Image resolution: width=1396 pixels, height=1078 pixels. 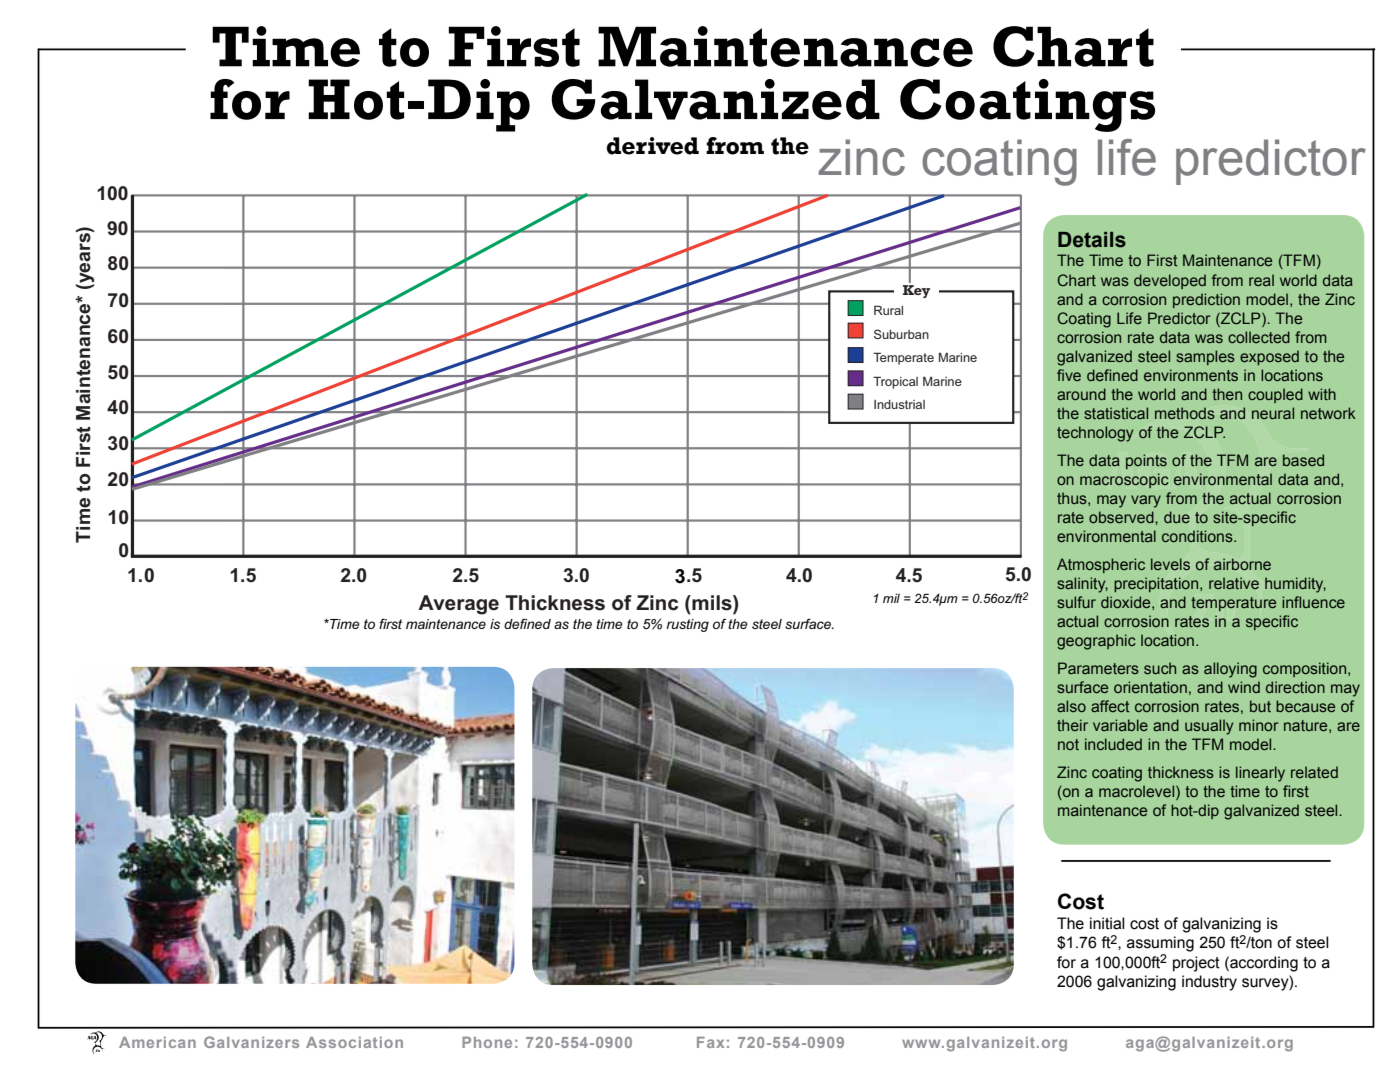 What do you see at coordinates (899, 404) in the screenshot?
I see `Industrial` at bounding box center [899, 404].
